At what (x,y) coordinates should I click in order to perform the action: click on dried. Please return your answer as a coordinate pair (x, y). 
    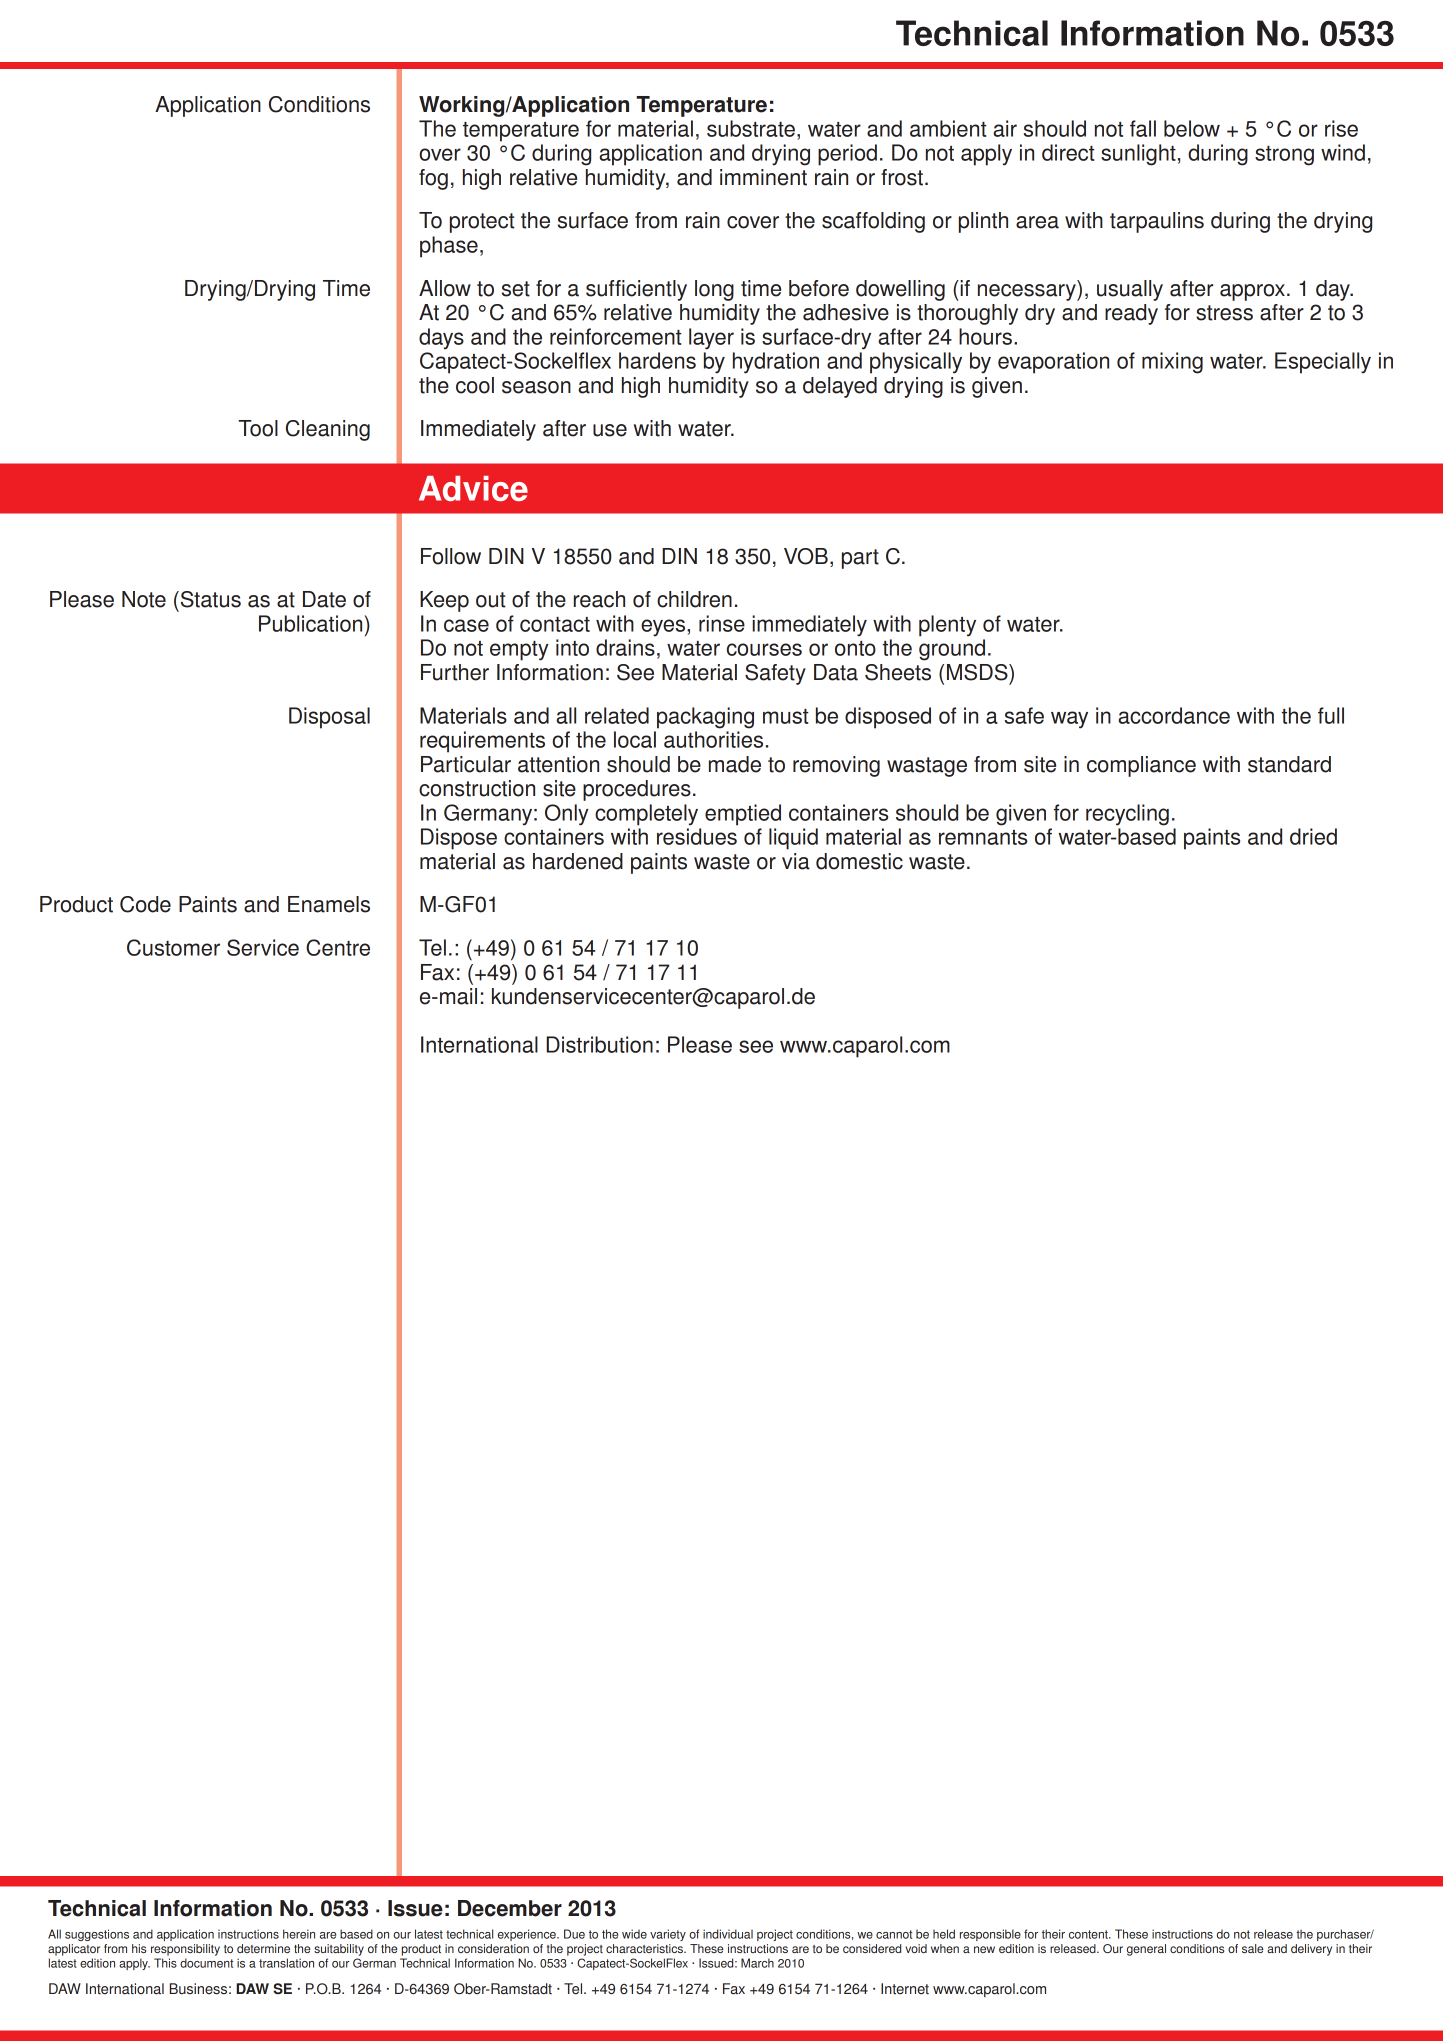
    Looking at the image, I should click on (1313, 836).
